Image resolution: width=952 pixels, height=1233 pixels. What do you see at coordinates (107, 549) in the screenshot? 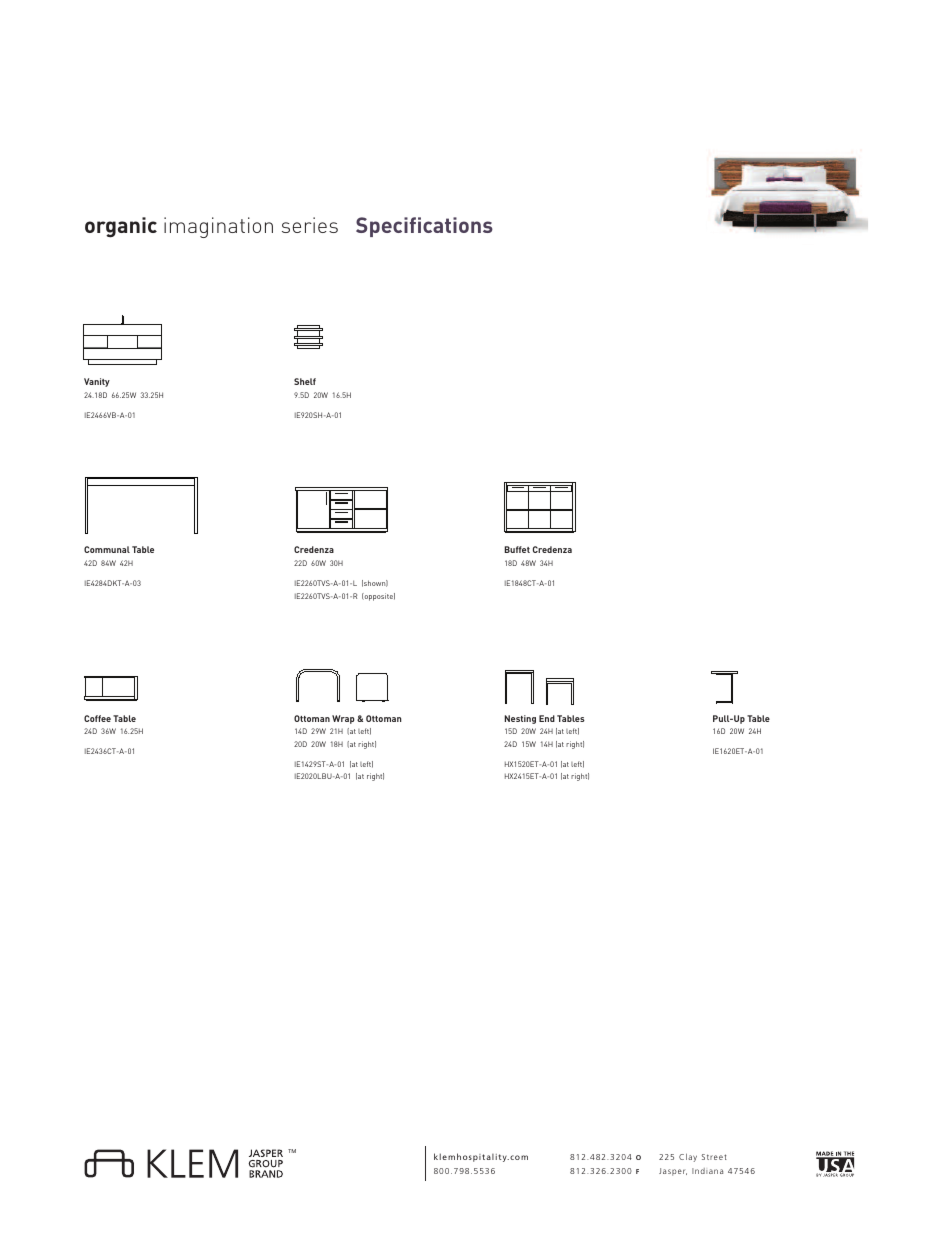
I see `Communal` at bounding box center [107, 549].
